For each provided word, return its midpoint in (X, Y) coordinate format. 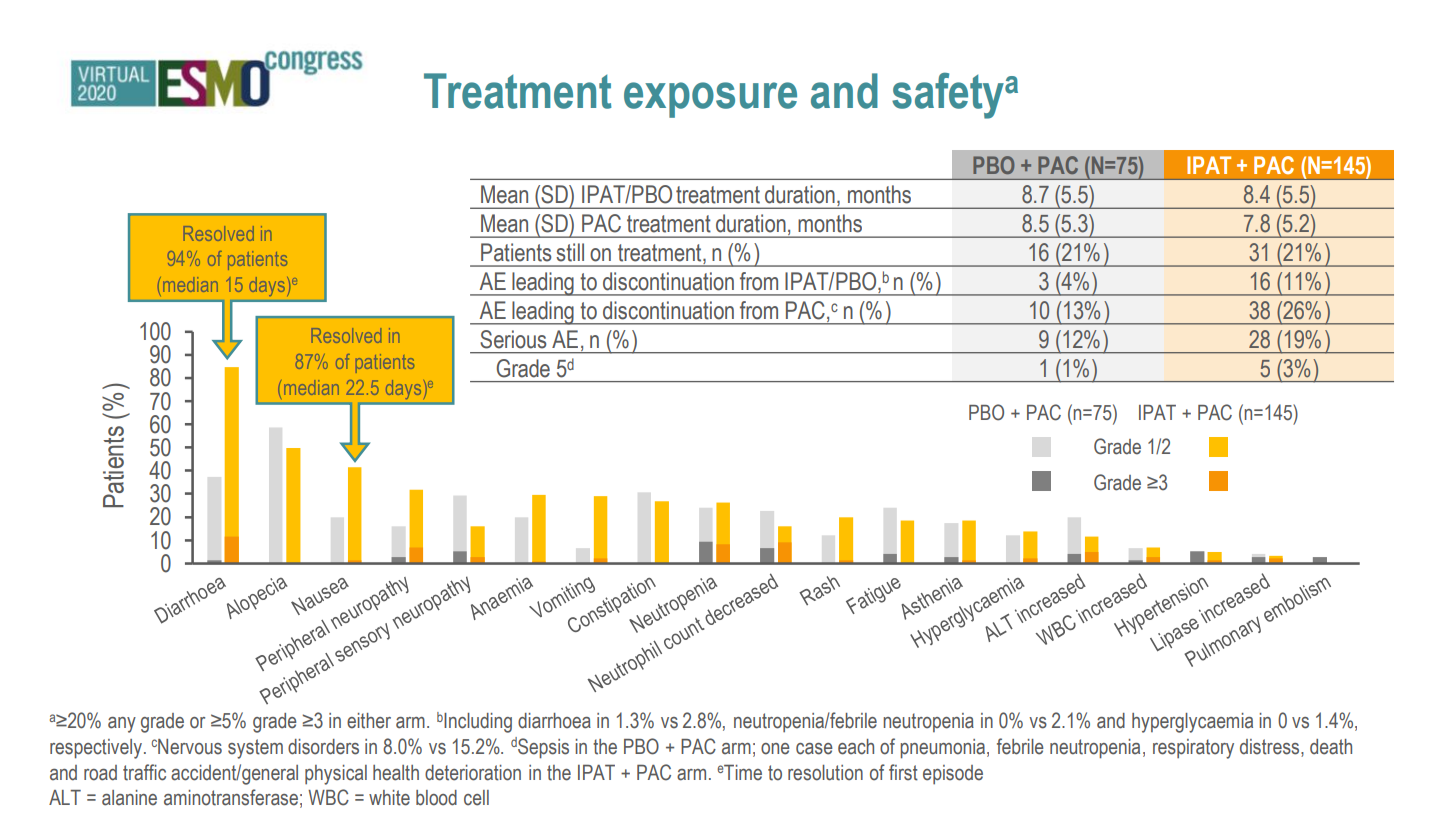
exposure (710, 100)
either (369, 721)
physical (336, 775)
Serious (513, 339)
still (570, 252)
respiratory (1193, 749)
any (122, 725)
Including (478, 723)
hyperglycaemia (1192, 723)
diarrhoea (554, 721)
